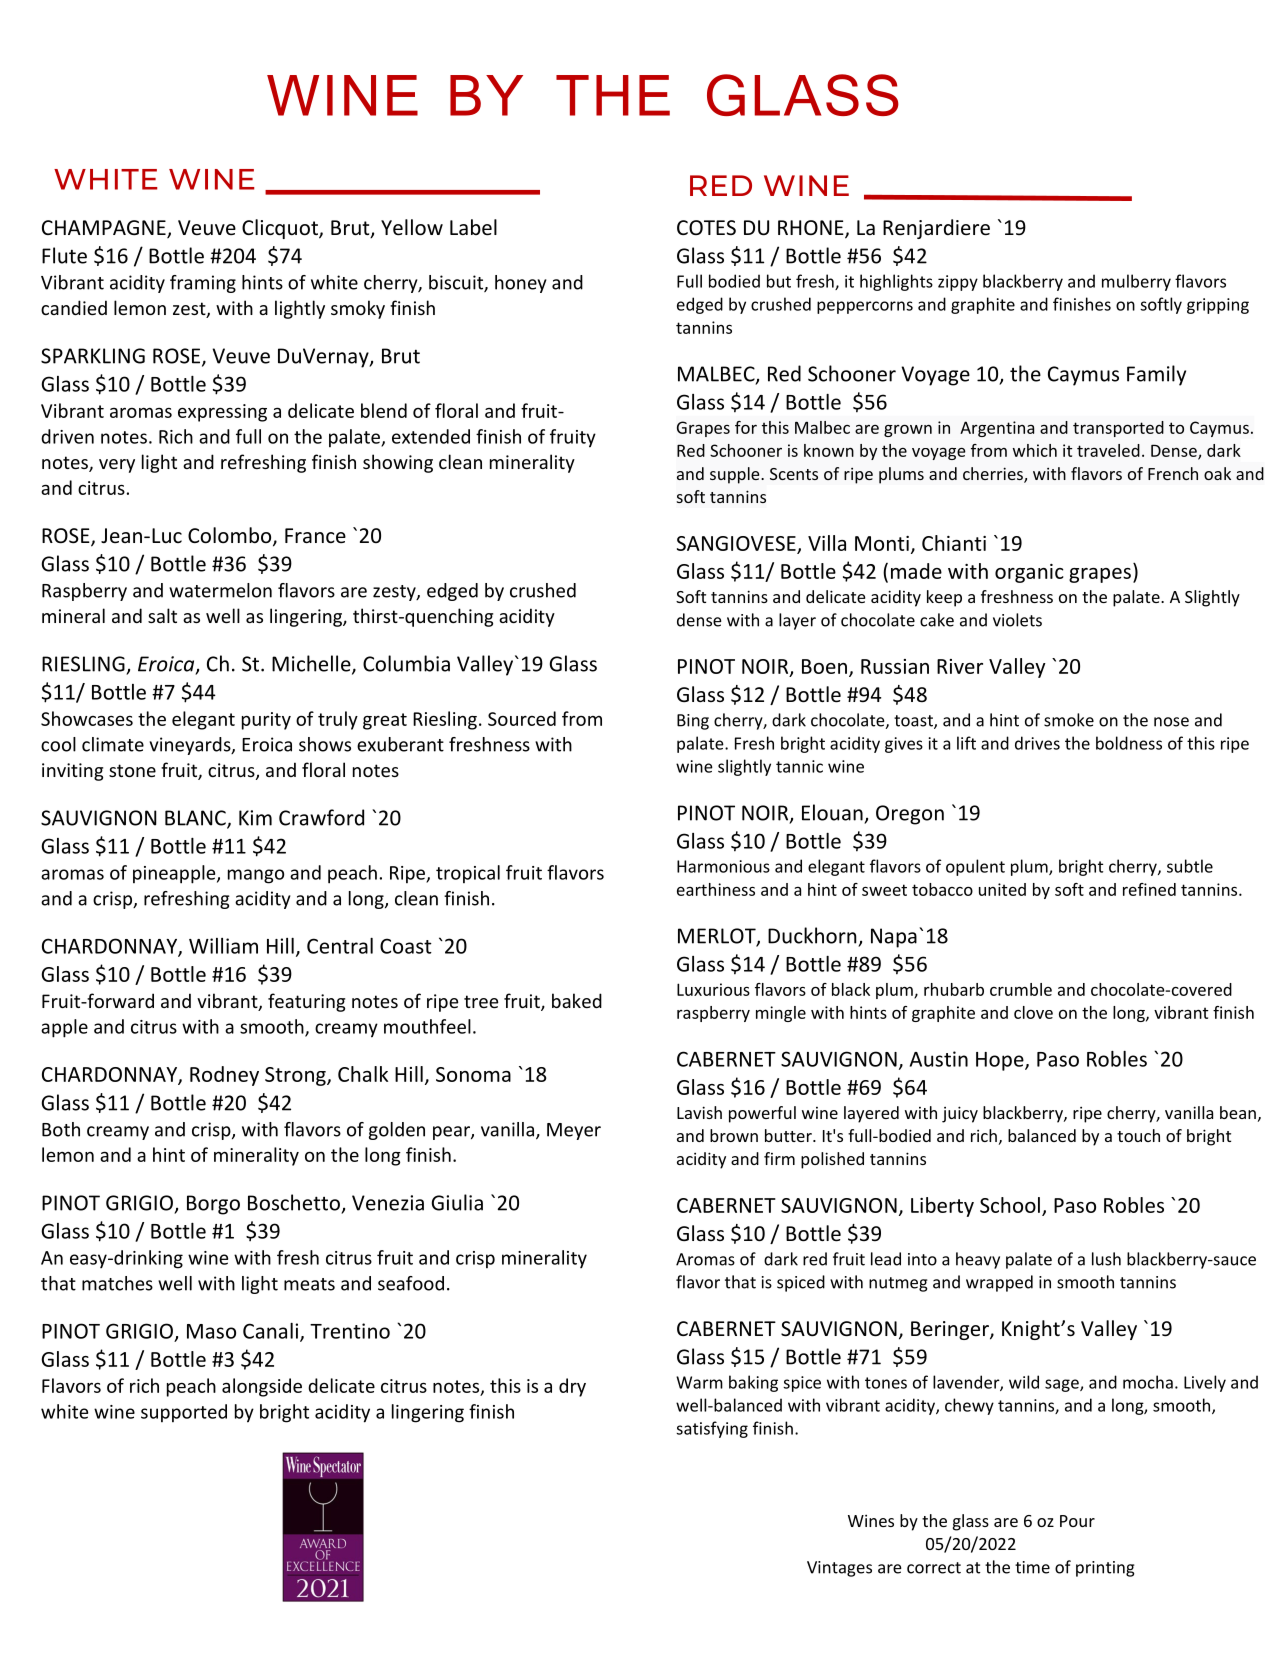  I want to click on brown, so click(734, 1135).
